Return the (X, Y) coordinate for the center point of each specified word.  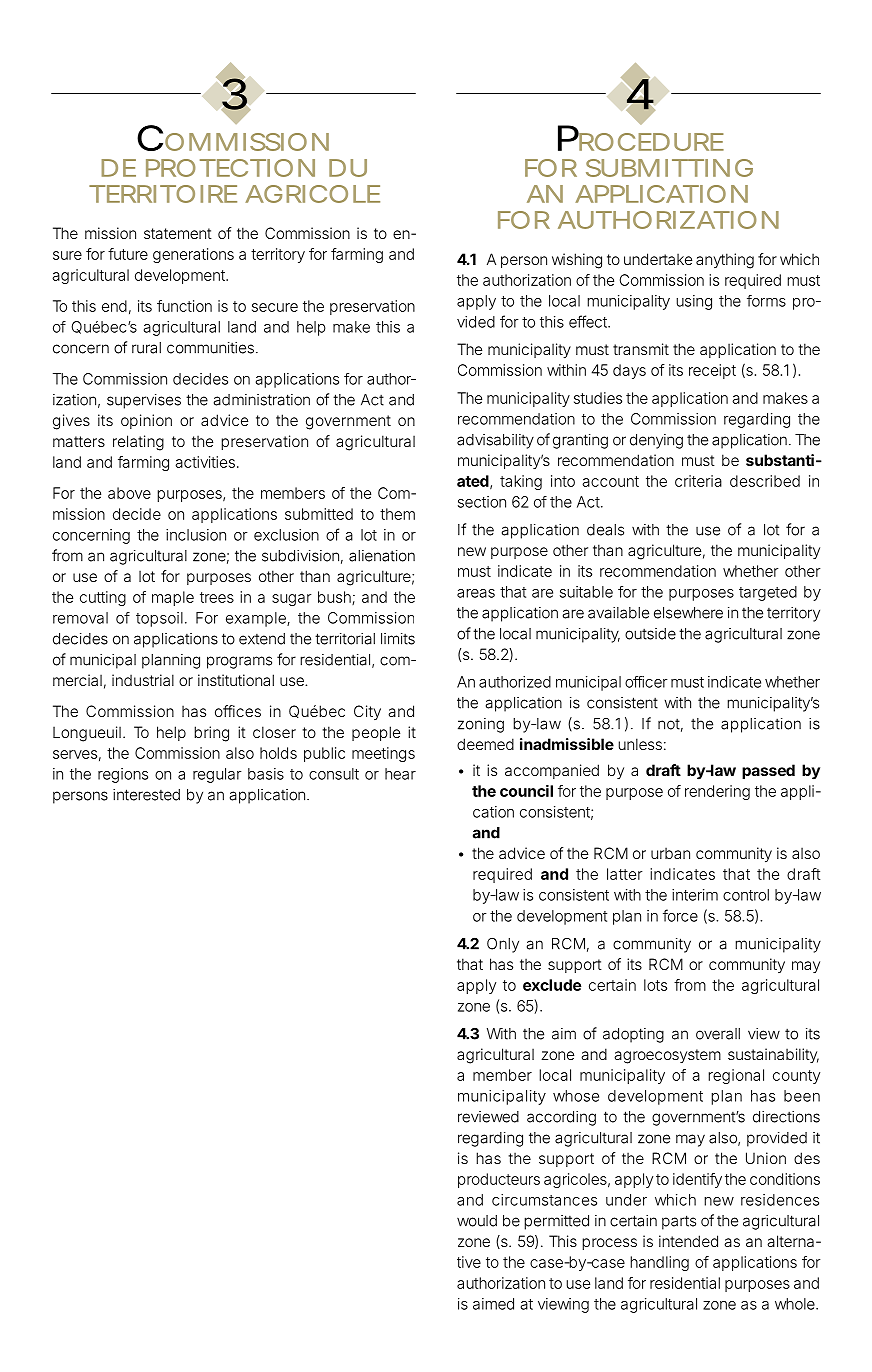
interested (146, 795)
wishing (577, 261)
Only (503, 945)
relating (138, 443)
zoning (481, 725)
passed (768, 771)
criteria (698, 481)
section (482, 502)
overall (718, 1034)
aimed (493, 1304)
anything (725, 261)
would (477, 1221)
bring (211, 734)
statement (178, 233)
